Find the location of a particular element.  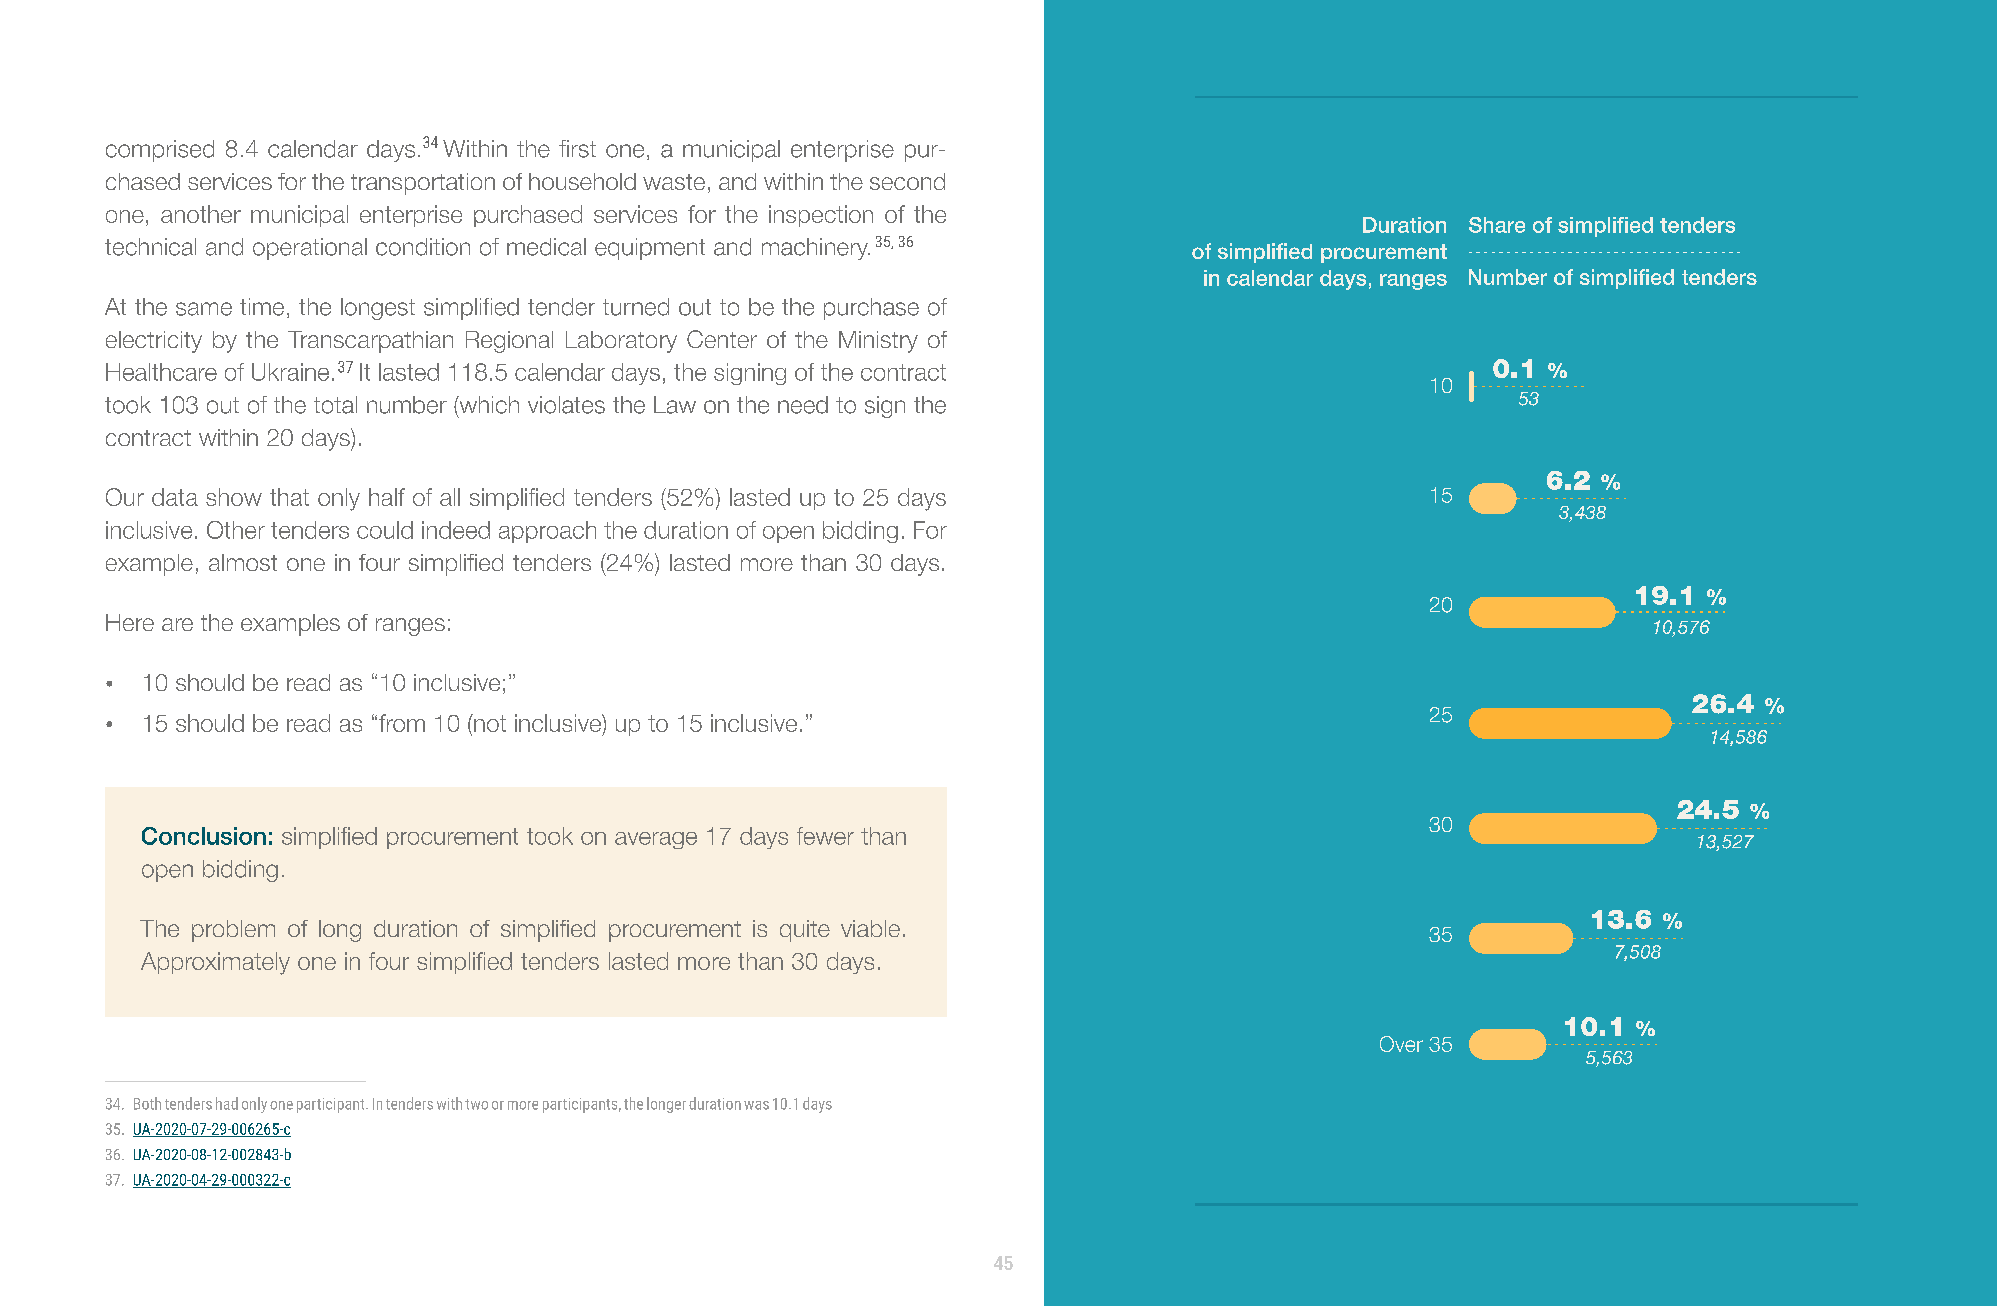

Share is located at coordinates (1497, 225).
